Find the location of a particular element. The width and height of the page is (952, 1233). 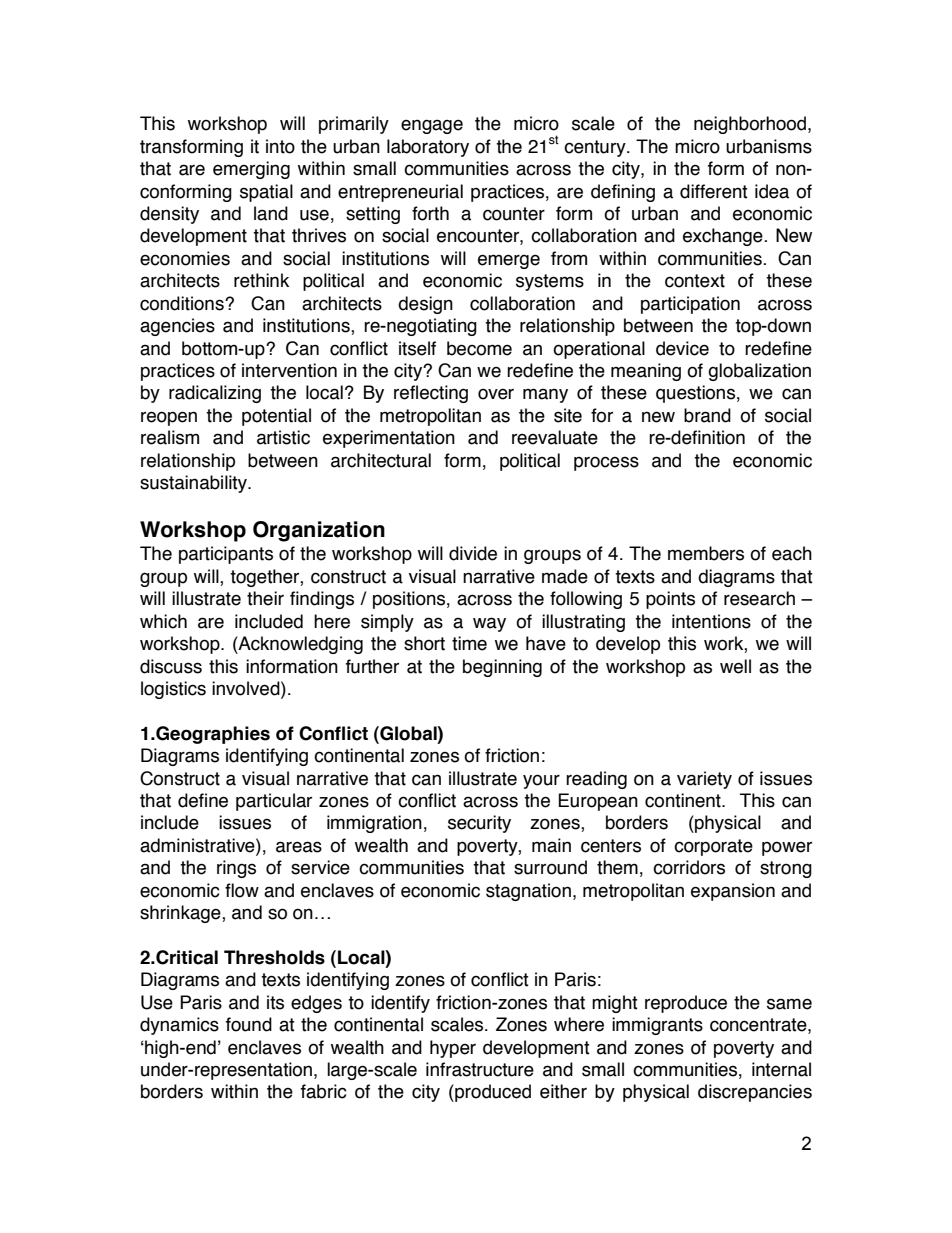

become is located at coordinates (479, 348).
